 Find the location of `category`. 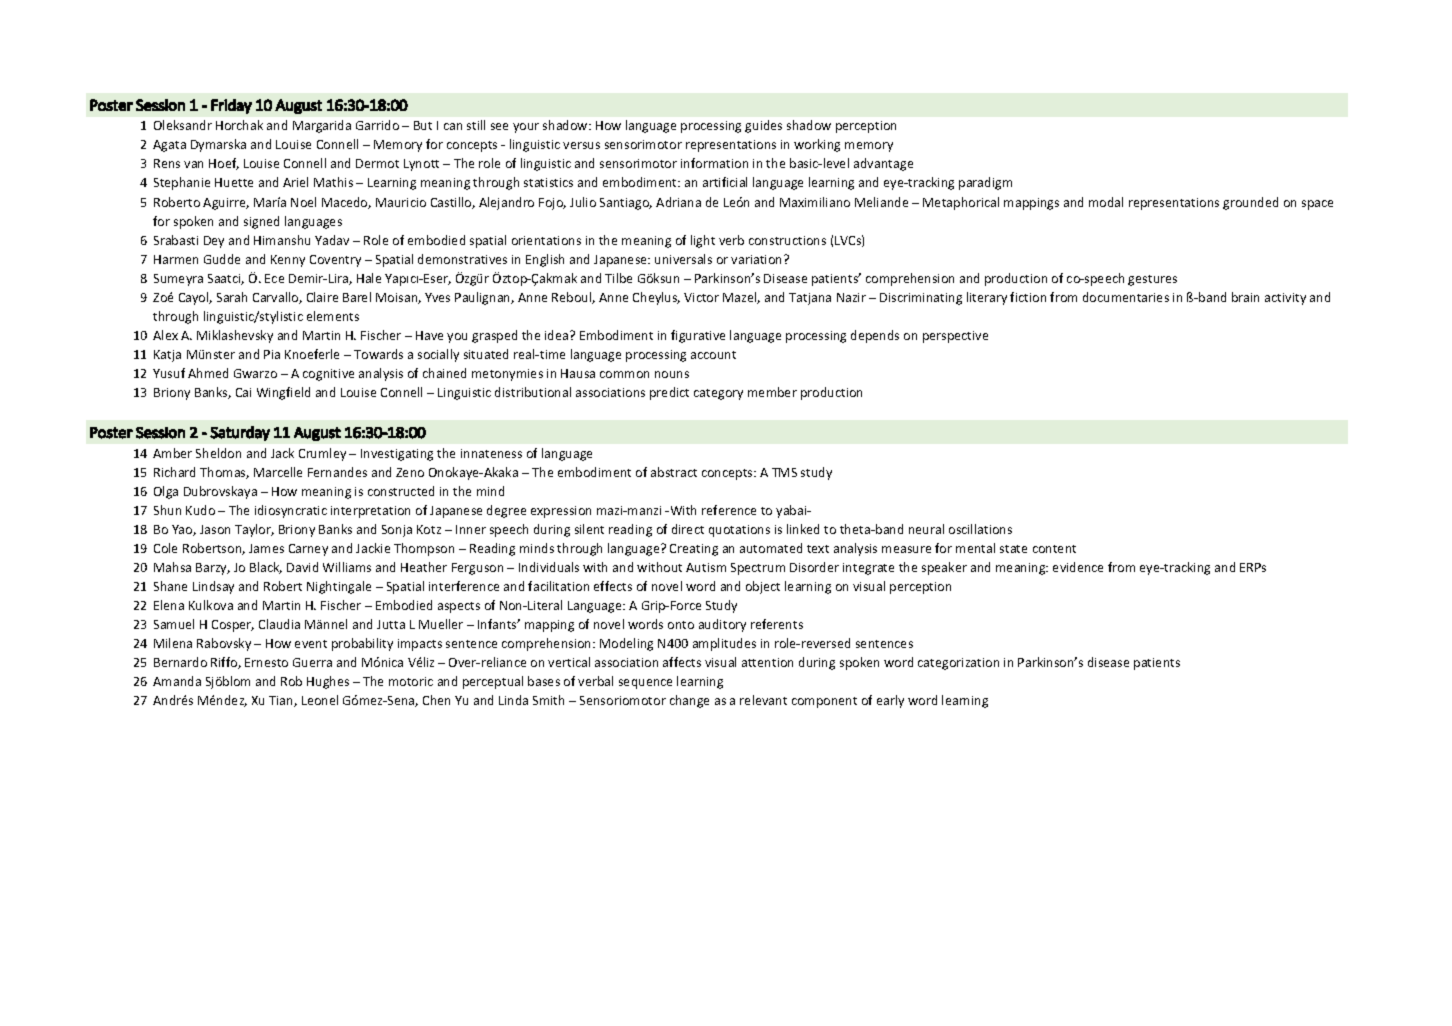

category is located at coordinates (718, 394).
